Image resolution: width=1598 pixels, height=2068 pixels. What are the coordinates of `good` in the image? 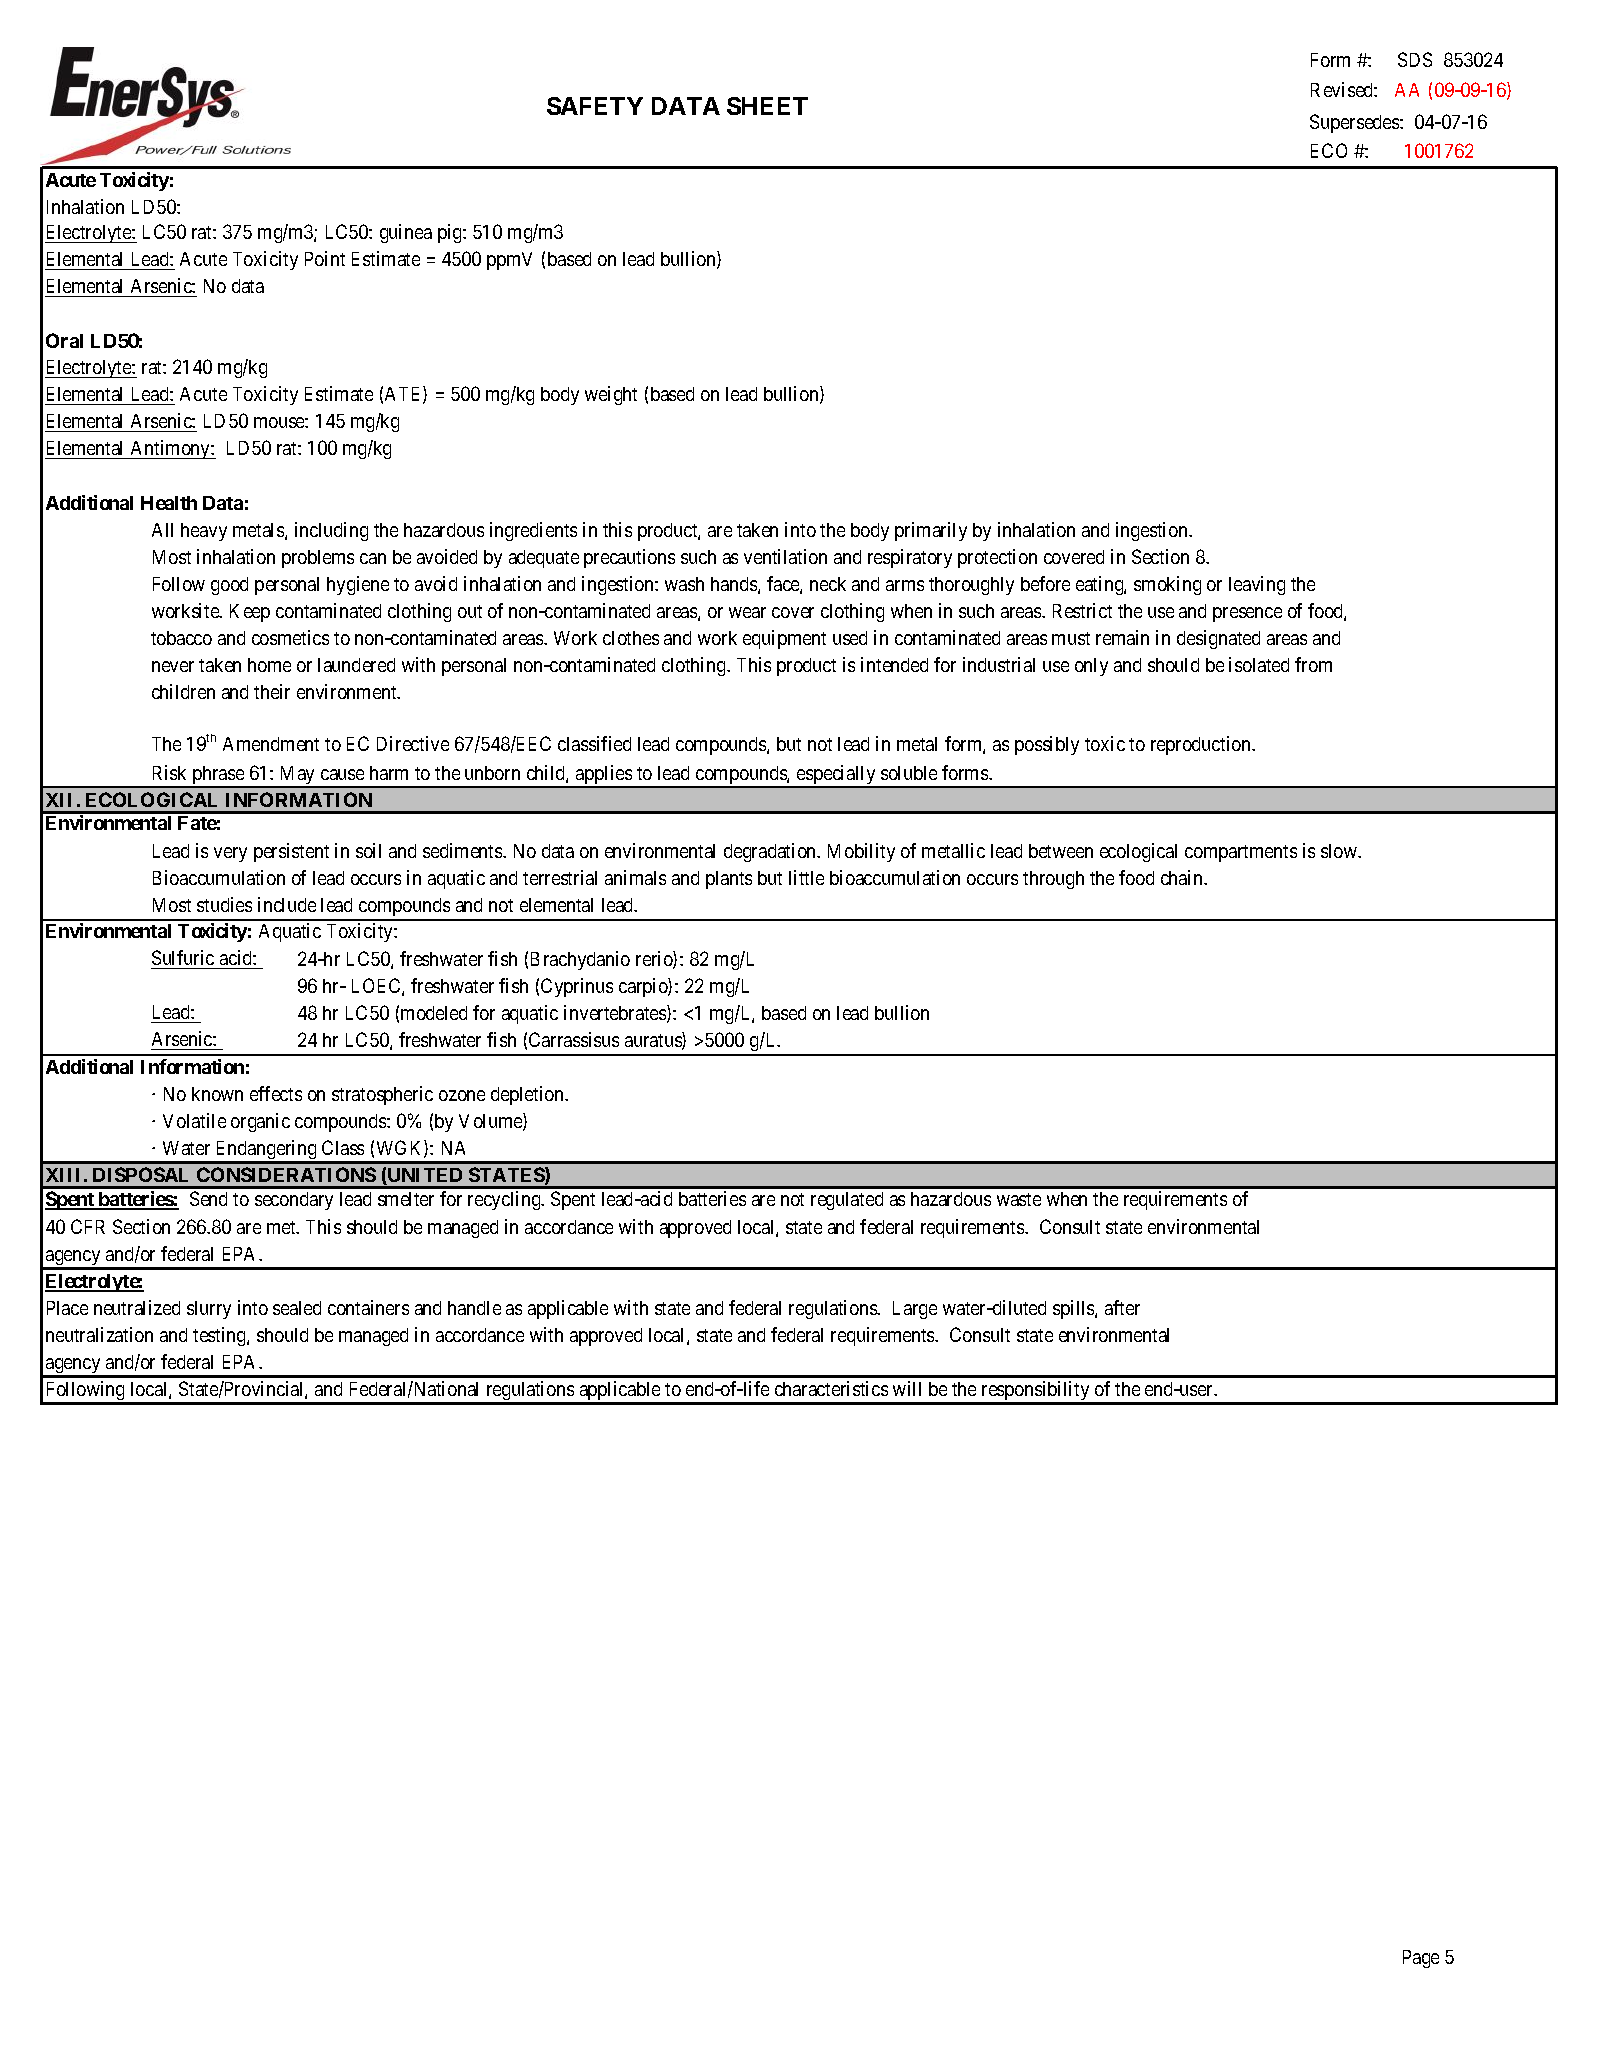 It's located at (229, 586).
